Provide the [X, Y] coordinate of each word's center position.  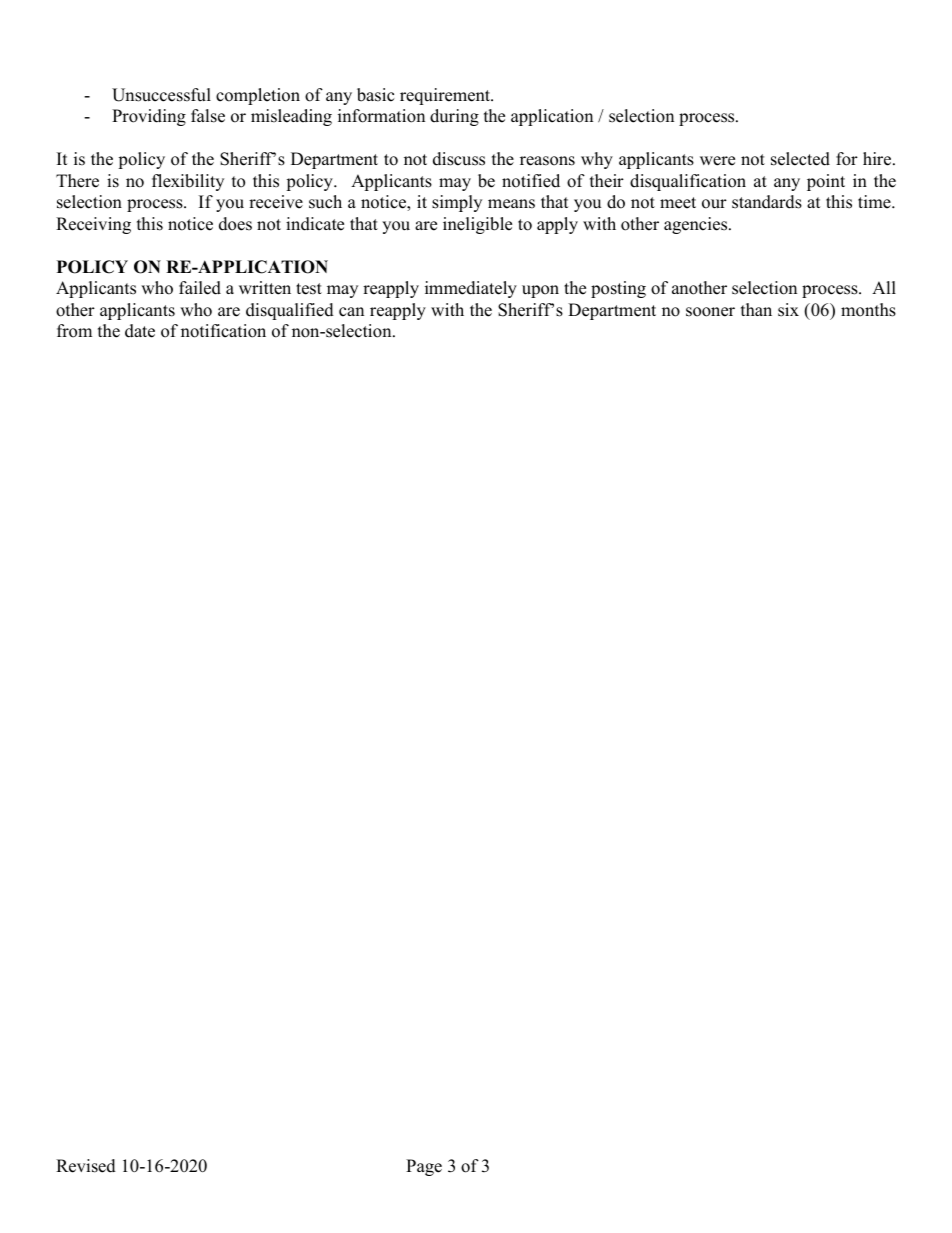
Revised [86, 1166]
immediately [471, 289]
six [788, 310]
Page [424, 1167]
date [140, 331]
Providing [149, 117]
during [454, 117]
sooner [710, 312]
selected [800, 159]
